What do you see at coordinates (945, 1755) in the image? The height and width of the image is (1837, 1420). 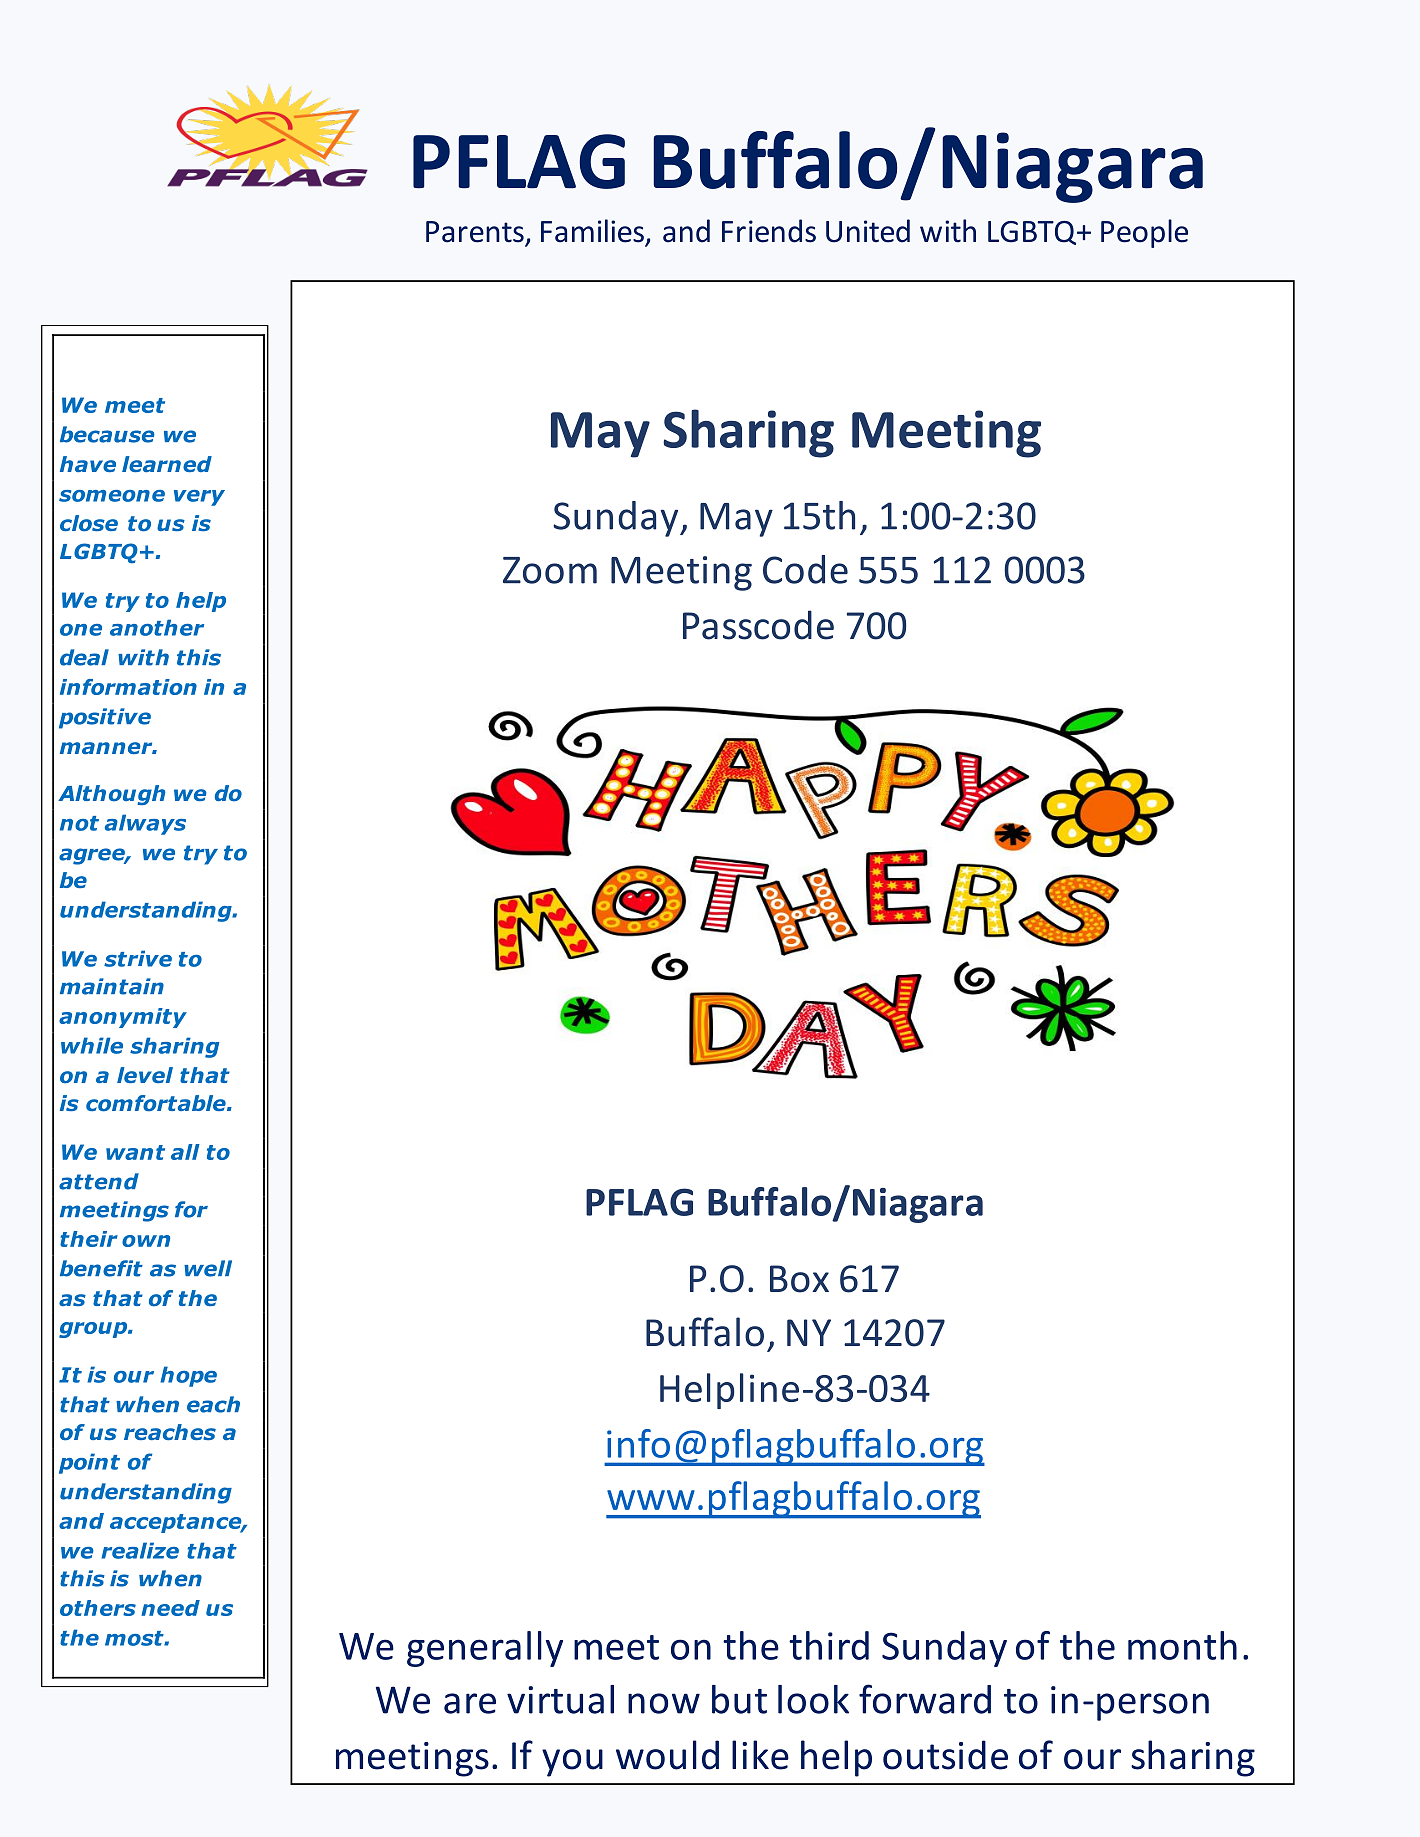 I see `outside` at bounding box center [945, 1755].
